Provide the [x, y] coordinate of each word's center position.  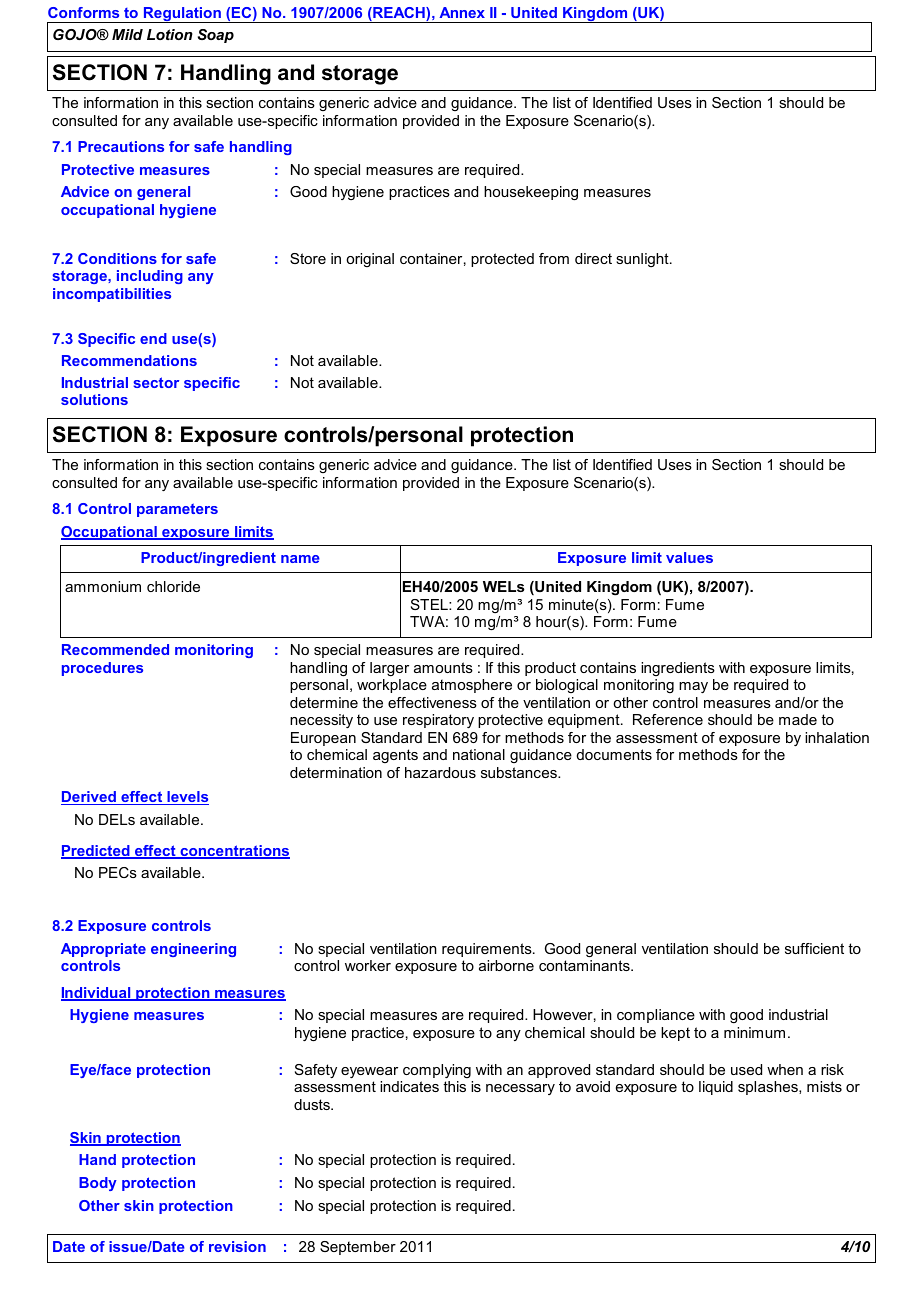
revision [237, 1246]
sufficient [814, 948]
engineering [193, 950]
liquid [716, 1088]
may [693, 687]
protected [502, 260]
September [358, 1248]
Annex [462, 12]
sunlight [643, 260]
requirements [488, 950]
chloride [173, 586]
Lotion [170, 34]
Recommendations [129, 360]
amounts [443, 667]
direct [593, 258]
